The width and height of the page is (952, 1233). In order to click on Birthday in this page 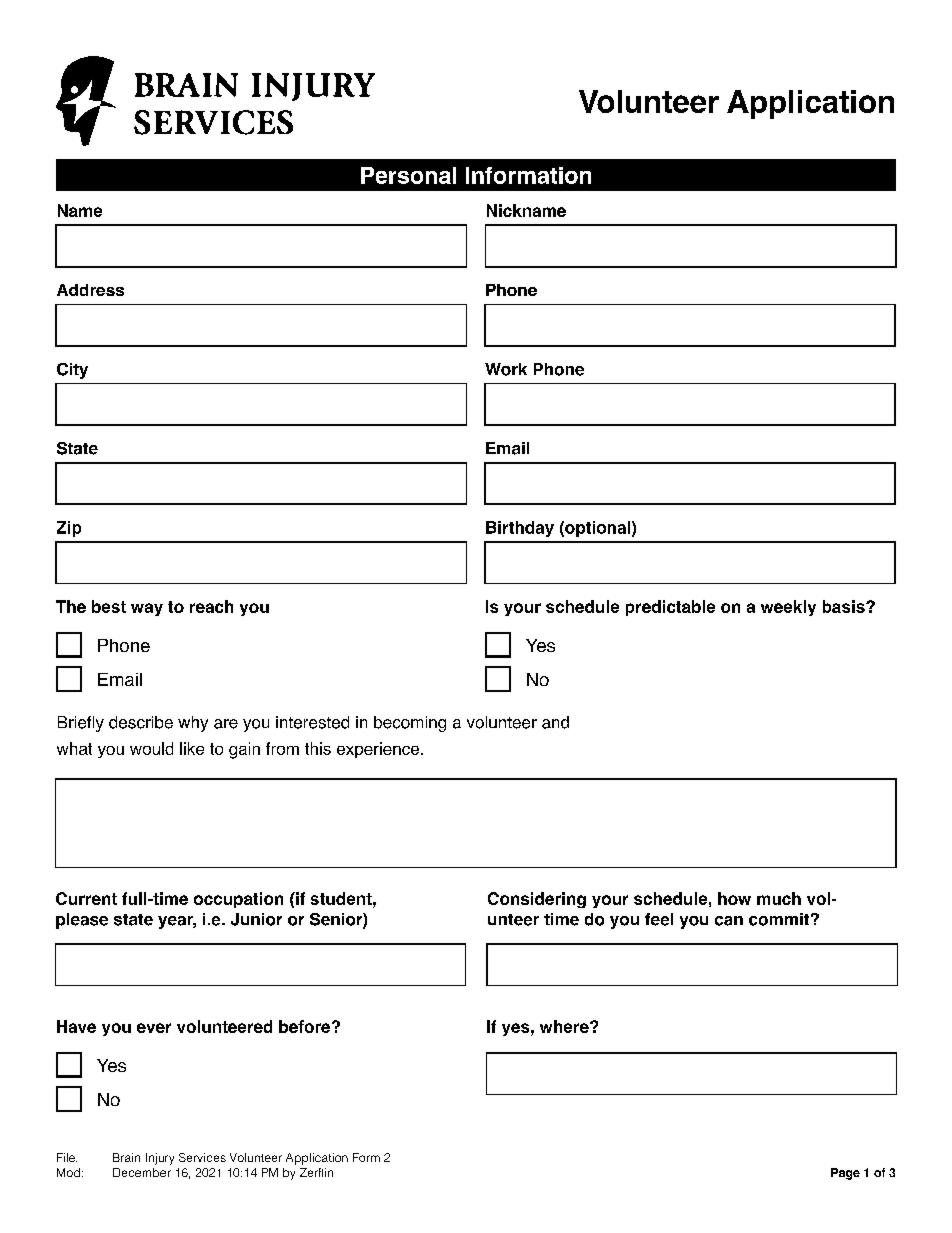, I will do `click(520, 529)`.
